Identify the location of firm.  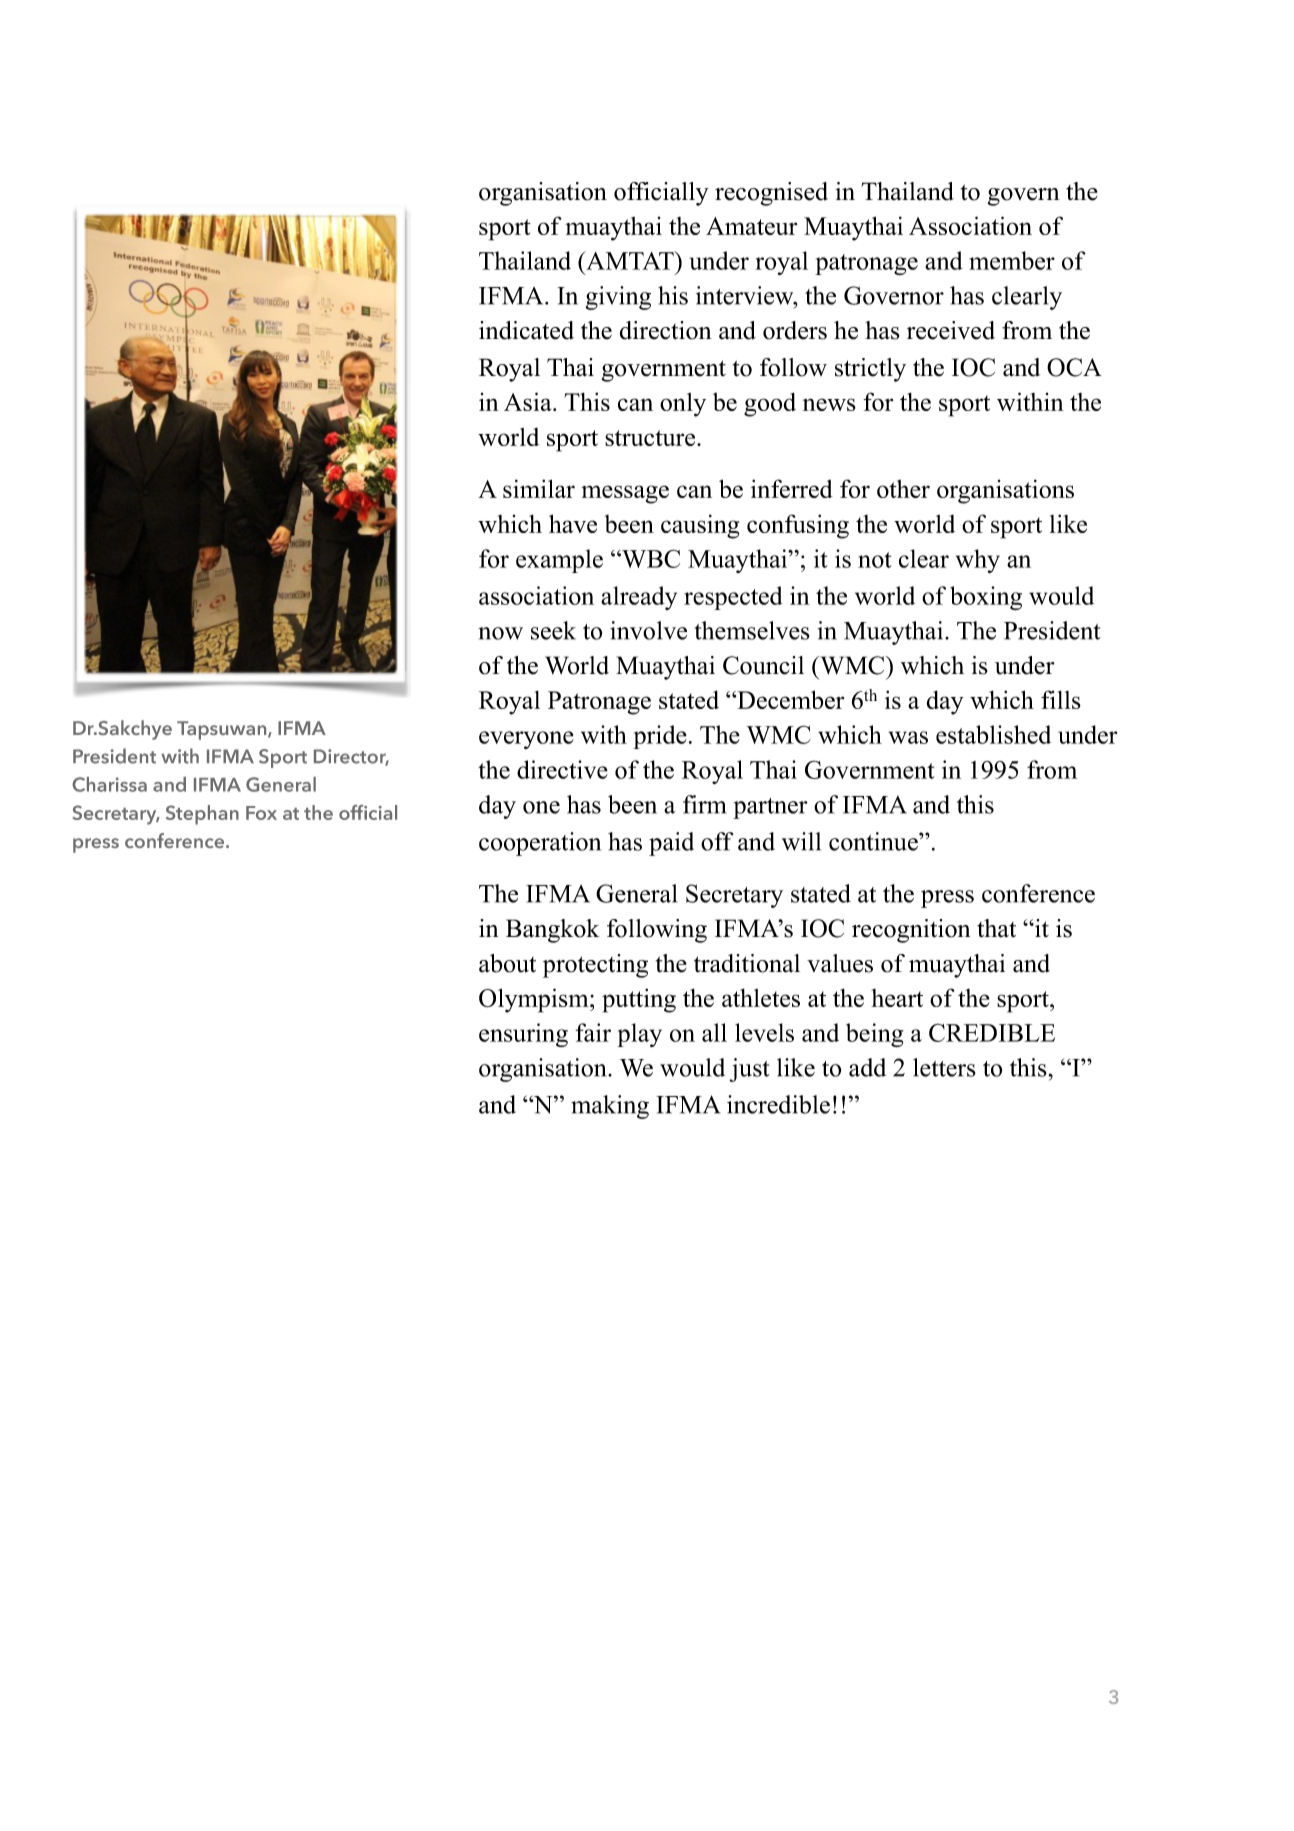
(704, 804).
